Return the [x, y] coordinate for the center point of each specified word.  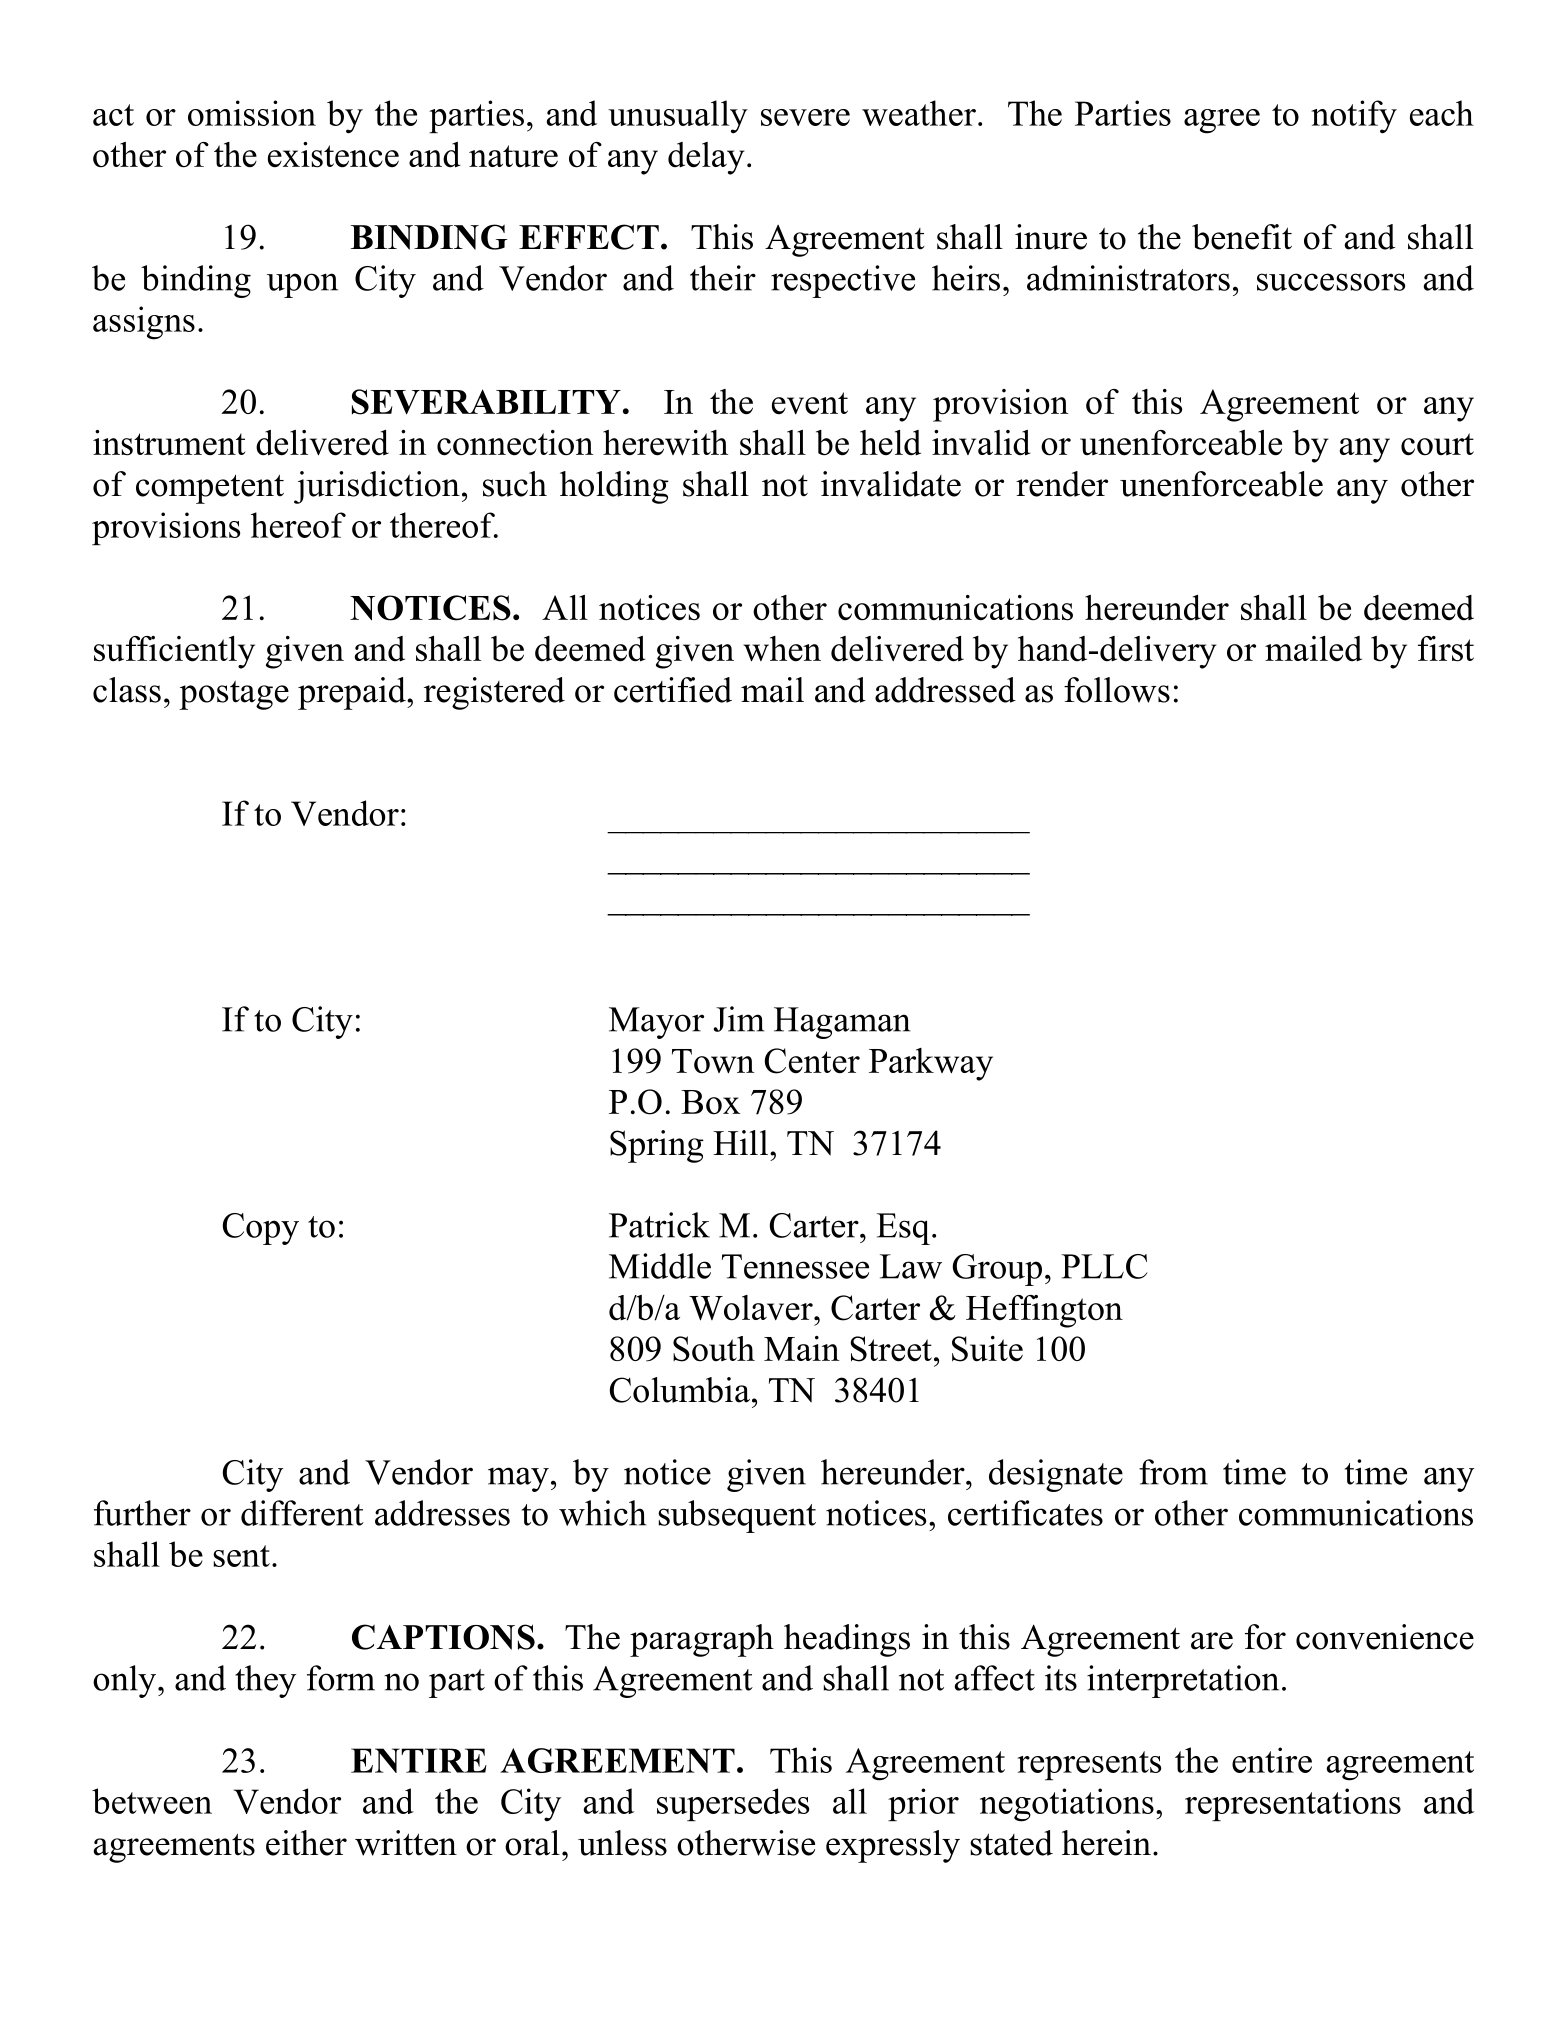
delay [706, 158]
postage [234, 695]
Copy [261, 1229]
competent [210, 489]
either [306, 1843]
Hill [740, 1142]
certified [673, 690]
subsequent [737, 1516]
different [302, 1513]
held [890, 443]
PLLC [1104, 1266]
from [1173, 1472]
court [1437, 444]
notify [1354, 117]
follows [1117, 690]
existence [333, 155]
